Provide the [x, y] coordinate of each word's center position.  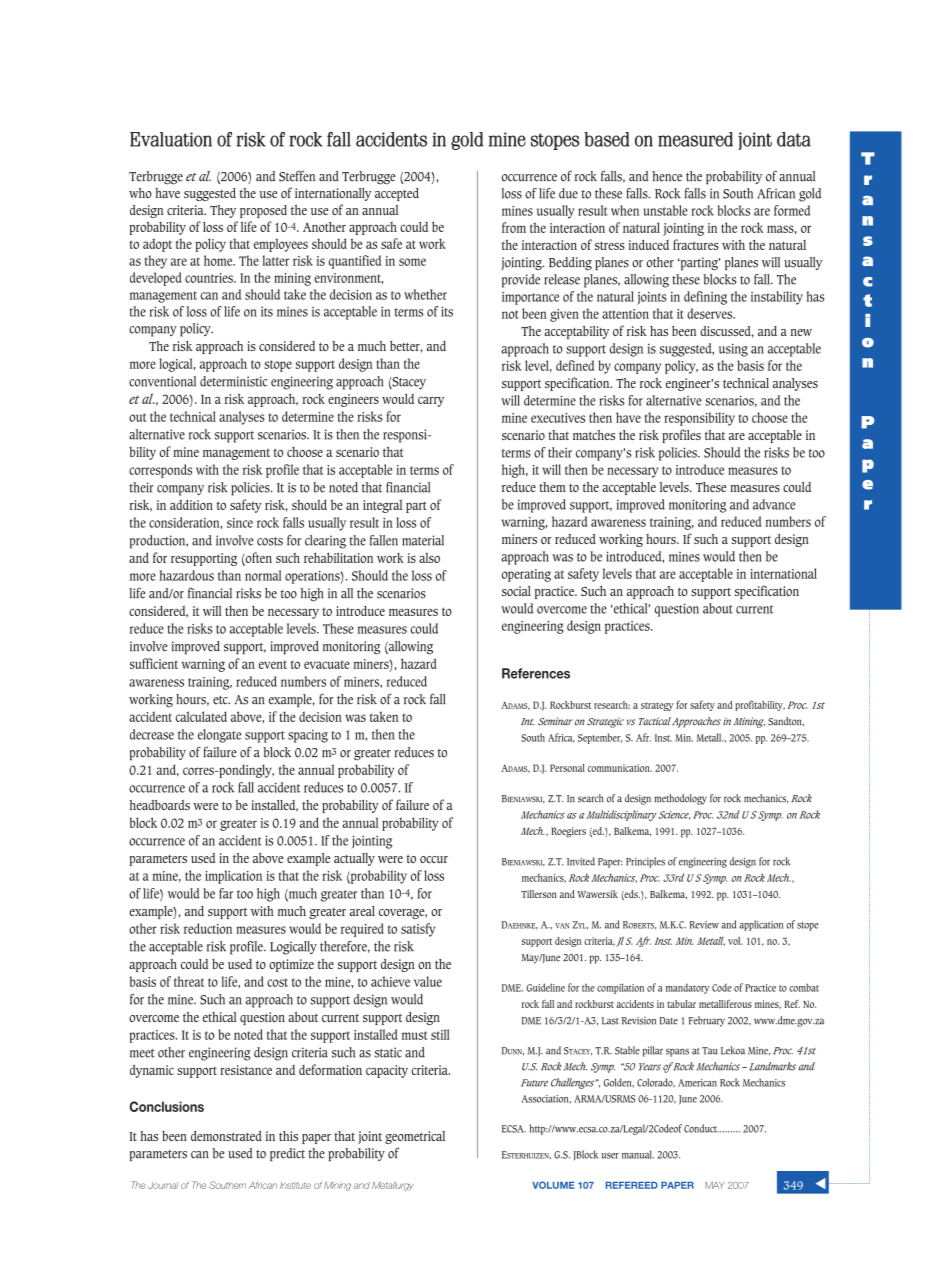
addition [191, 504]
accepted [397, 194]
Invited [581, 861]
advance [774, 504]
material [423, 540]
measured [695, 139]
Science [674, 815]
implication [233, 877]
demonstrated [226, 1136]
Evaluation [171, 139]
